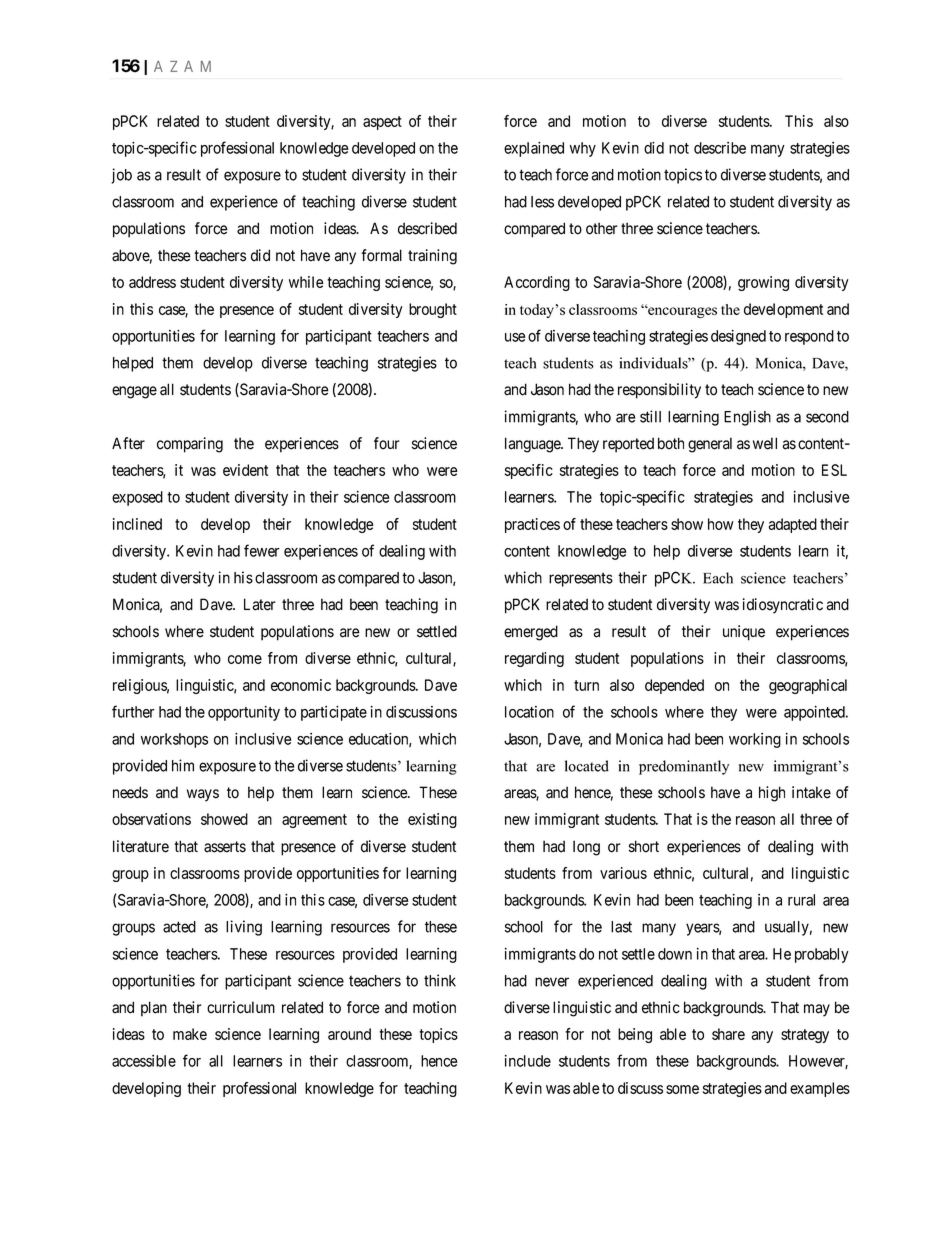  Describe the element at coordinates (534, 149) in the page. I see `explained` at that location.
